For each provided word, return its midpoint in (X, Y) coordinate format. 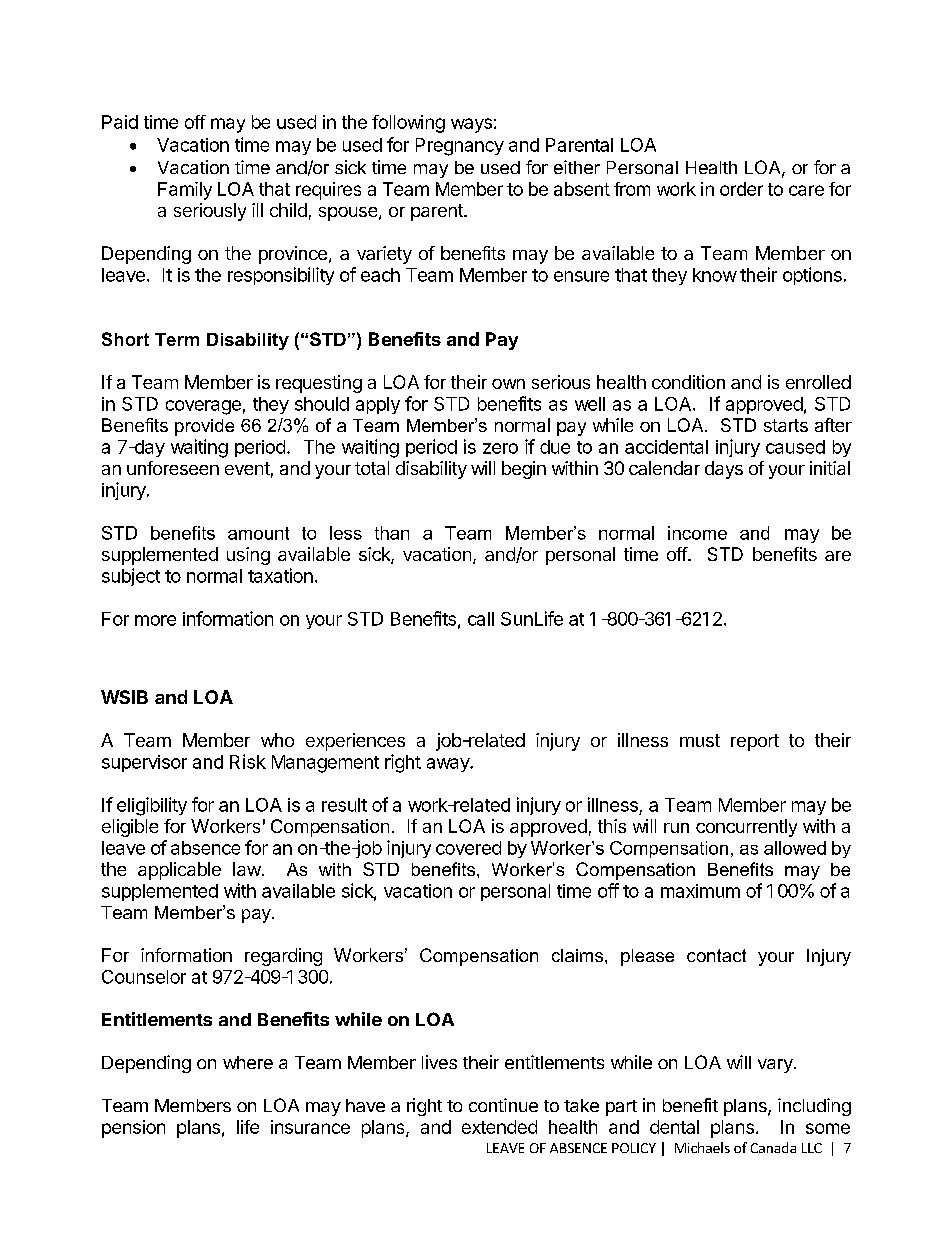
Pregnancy (460, 147)
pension (133, 1129)
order (741, 189)
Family (185, 191)
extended (499, 1127)
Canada (773, 1147)
